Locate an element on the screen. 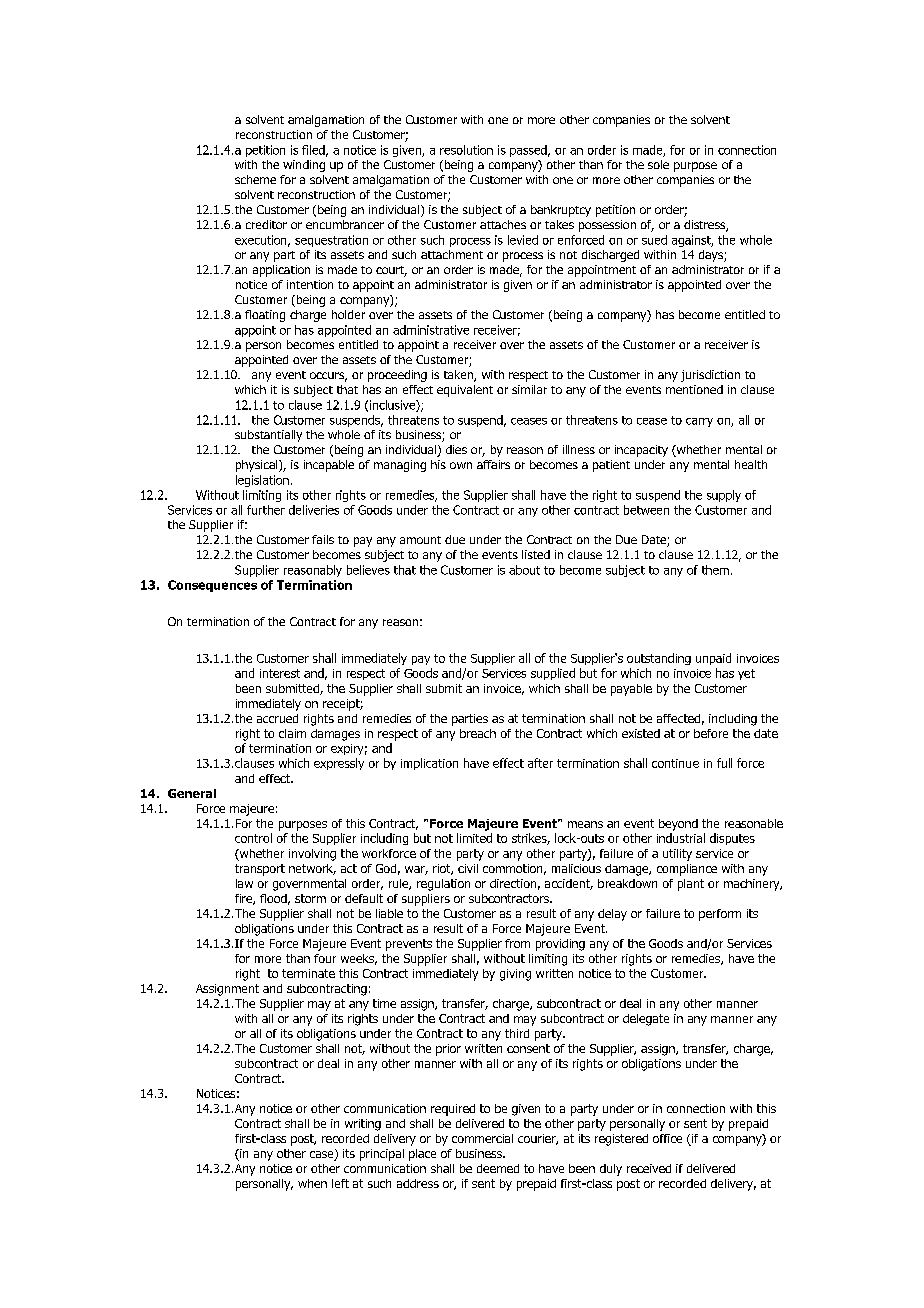  sole is located at coordinates (658, 164).
